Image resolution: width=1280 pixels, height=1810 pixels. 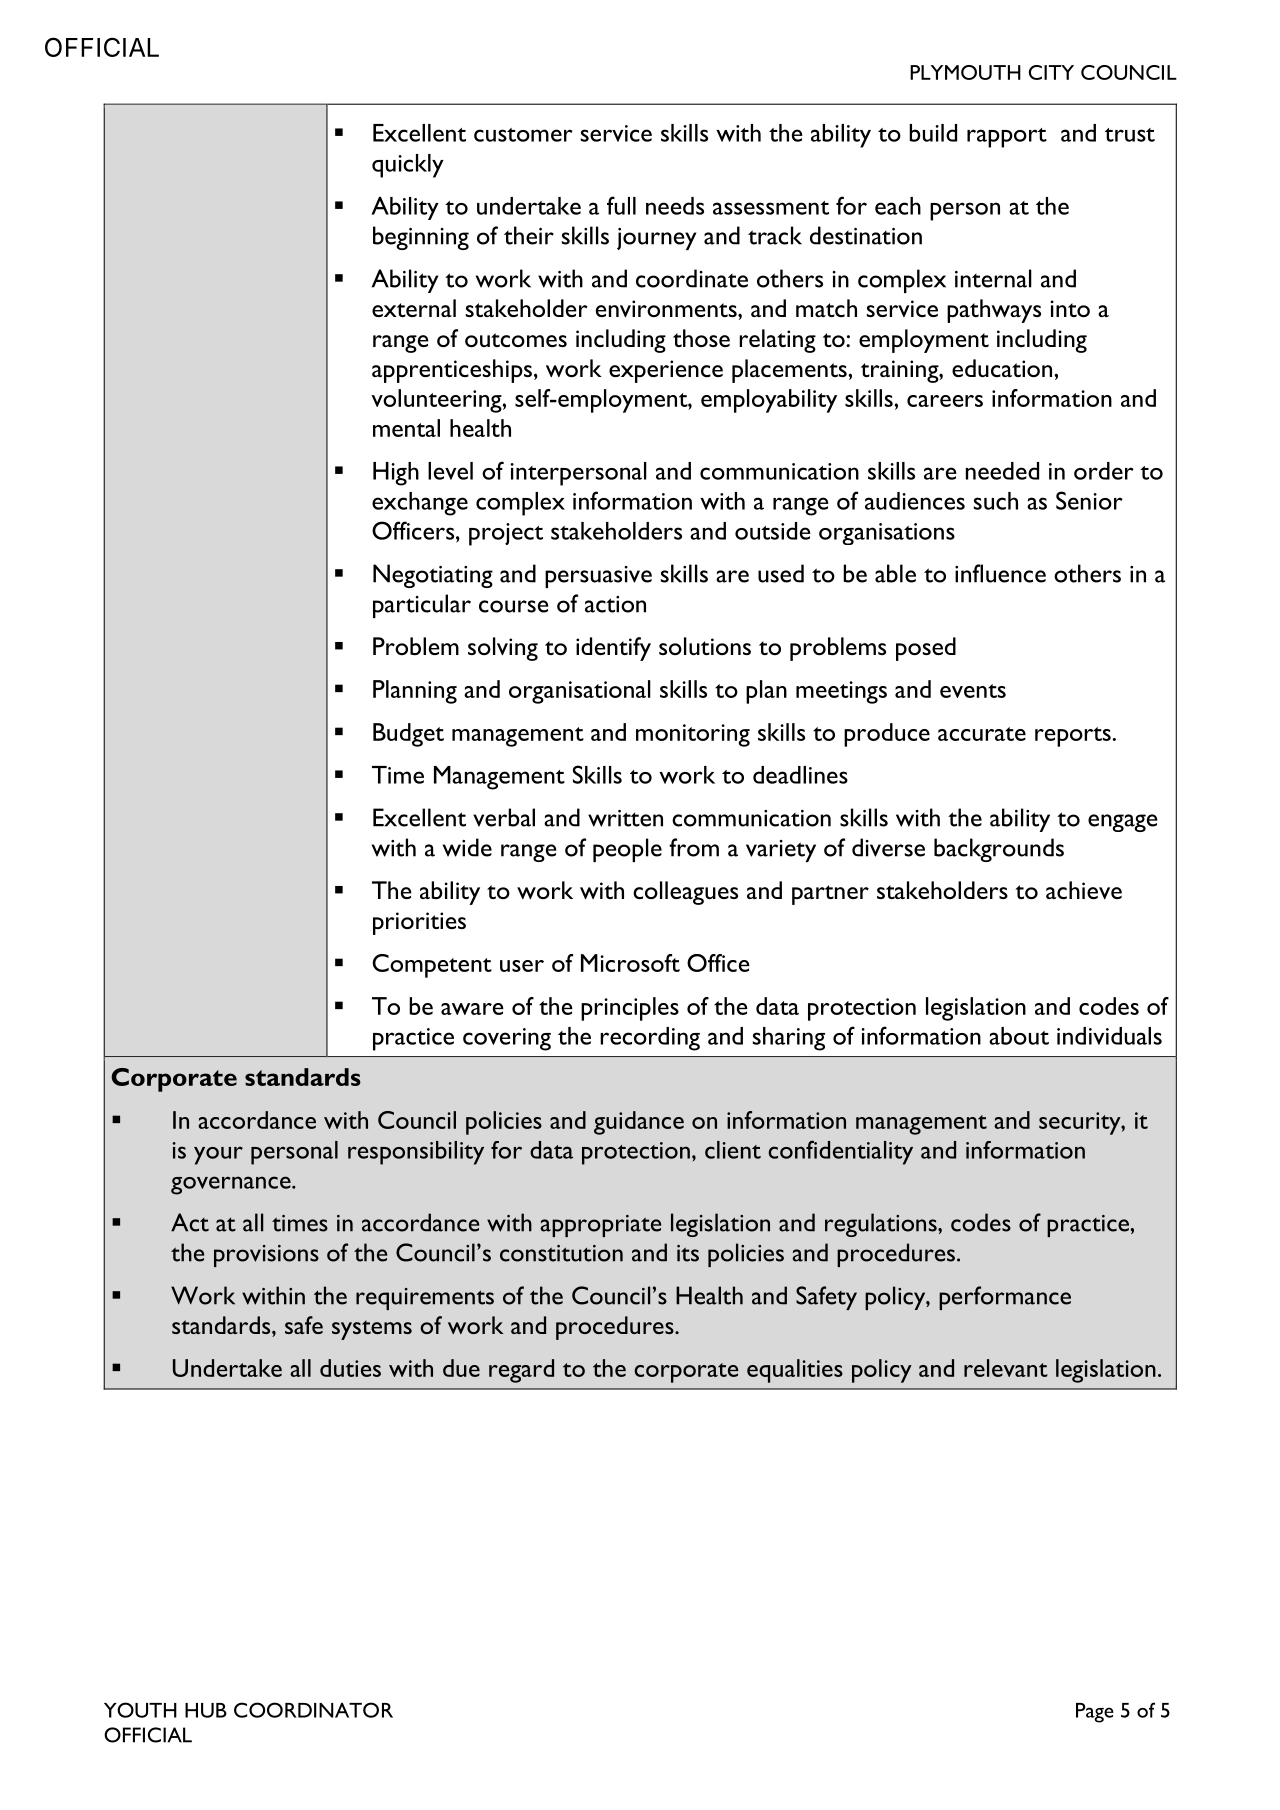 What do you see at coordinates (685, 893) in the image?
I see `colleagues` at bounding box center [685, 893].
